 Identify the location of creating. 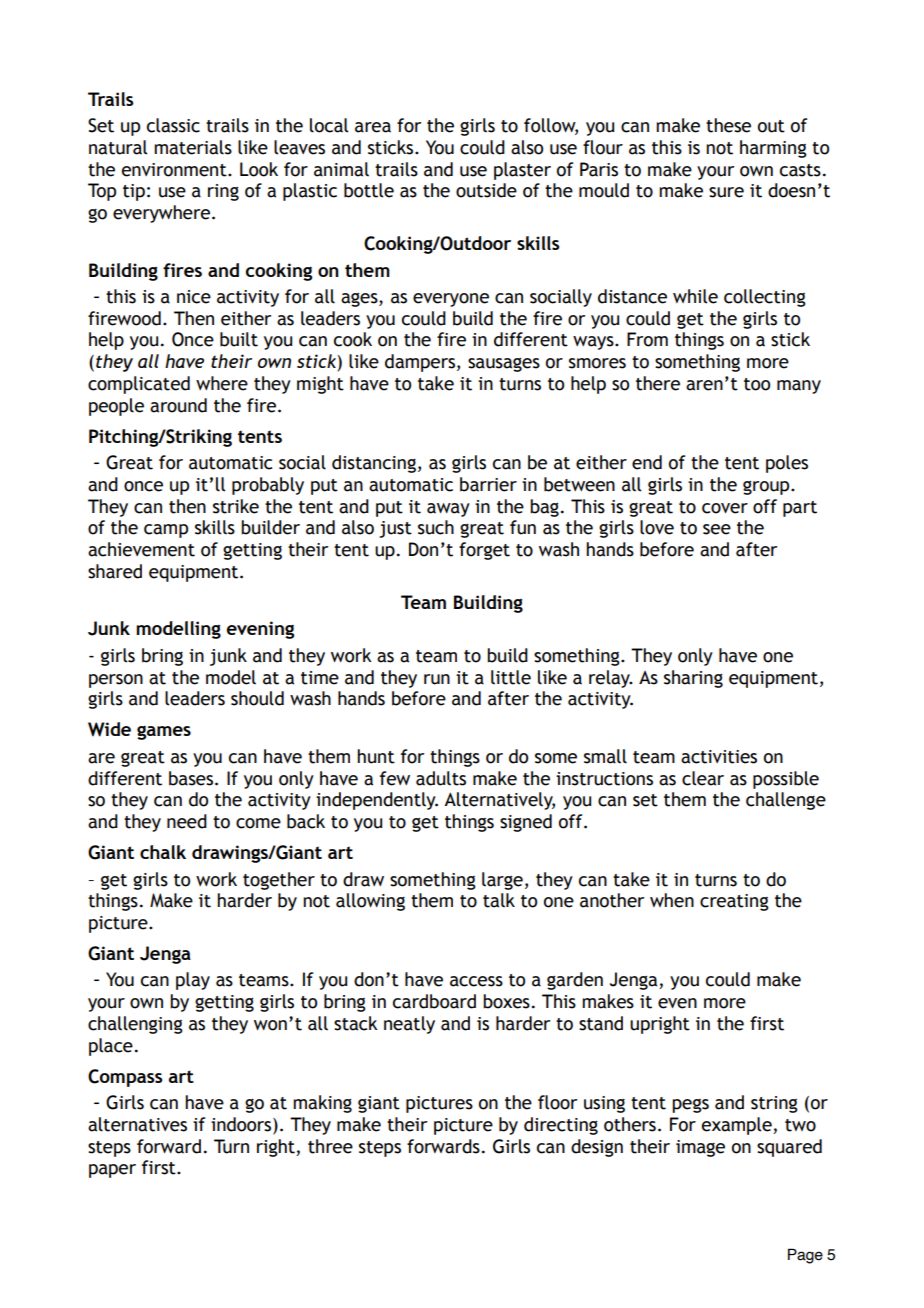
(734, 902).
